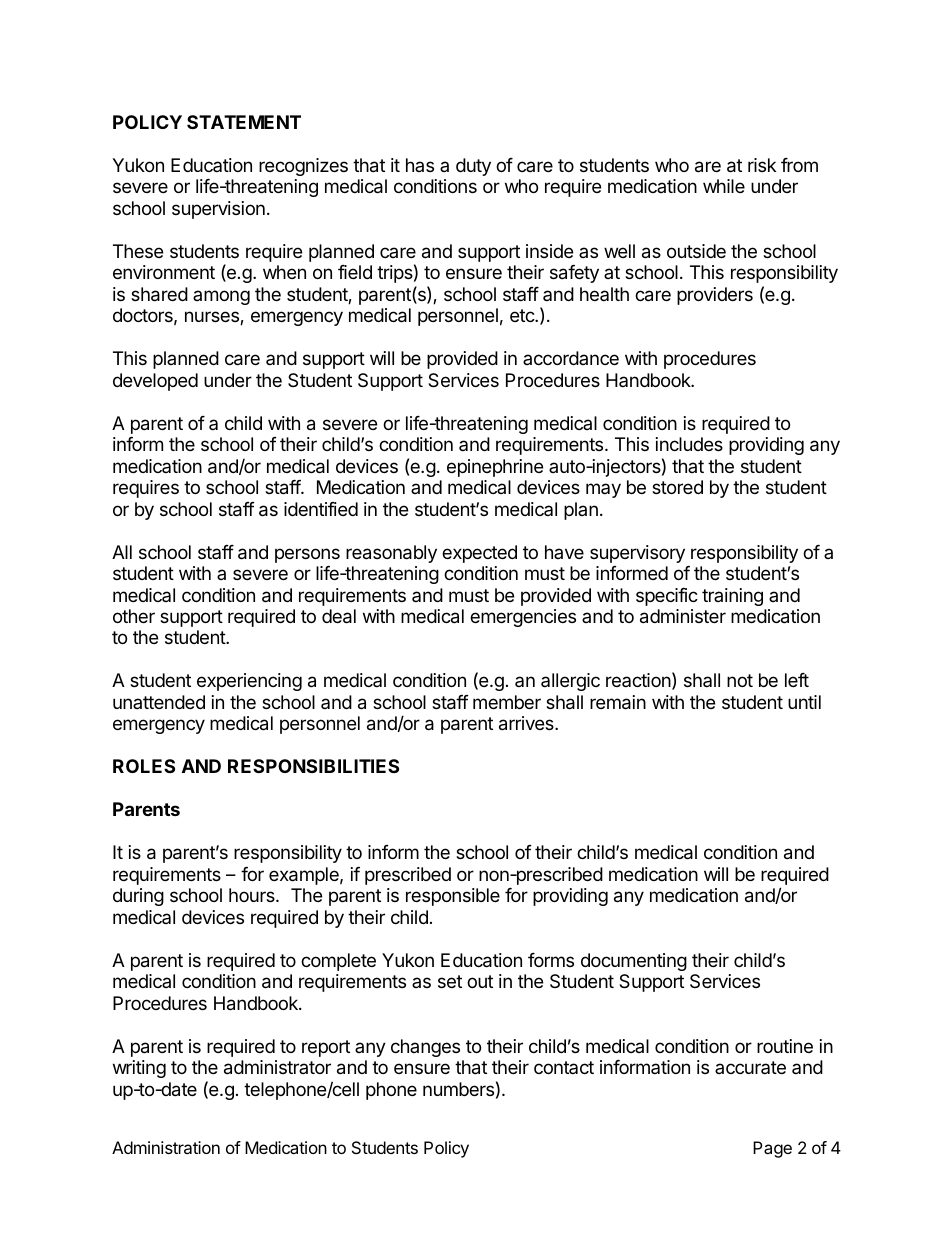  I want to click on STATEMENT, so click(244, 122).
